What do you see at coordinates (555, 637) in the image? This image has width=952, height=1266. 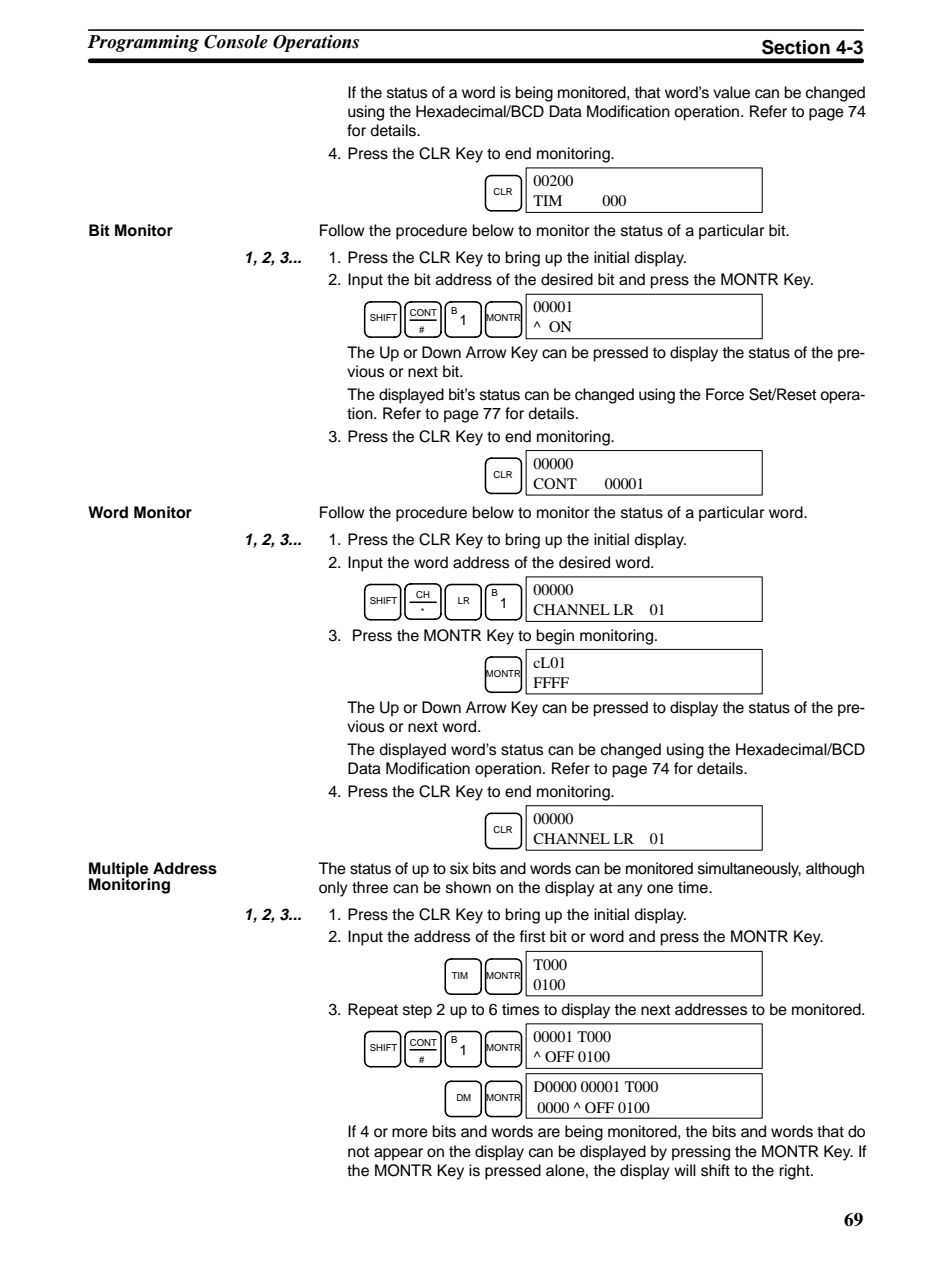 I see `begin` at bounding box center [555, 637].
